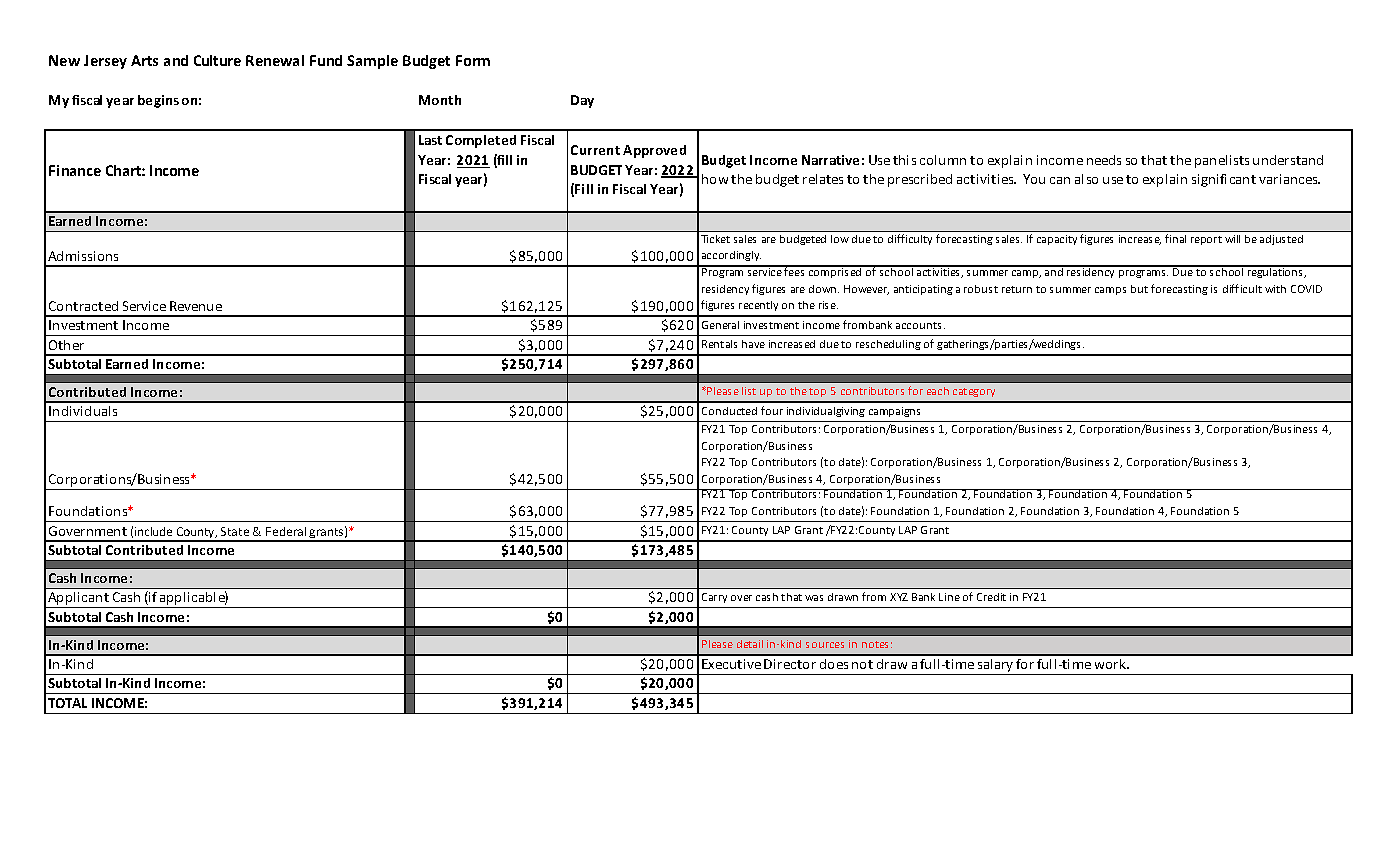 The width and height of the document is (1400, 850). I want to click on Rentals, so click(719, 344).
